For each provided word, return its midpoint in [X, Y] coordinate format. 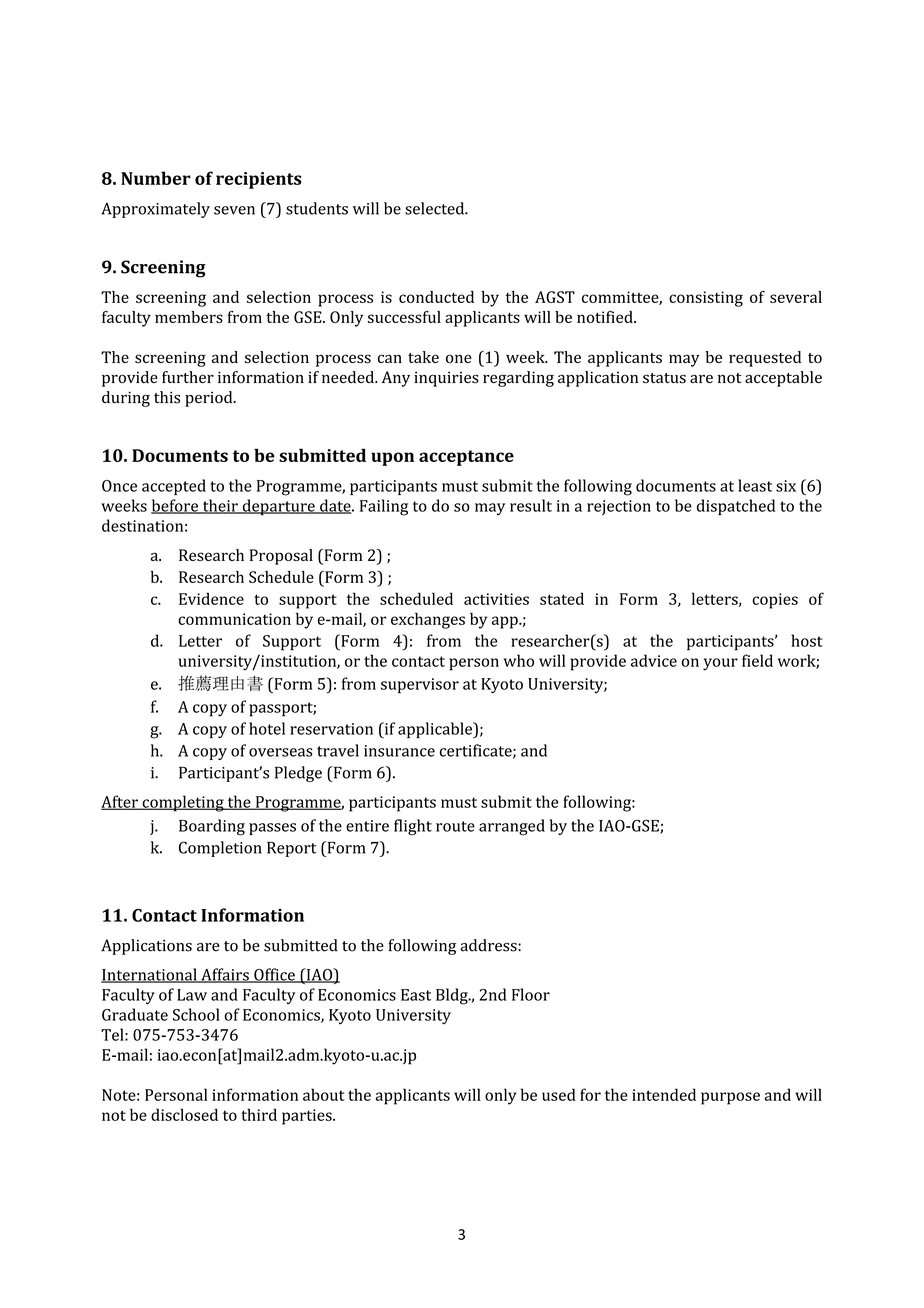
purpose [730, 1098]
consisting [706, 299]
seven [234, 210]
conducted [436, 297]
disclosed [184, 1114]
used [559, 1094]
